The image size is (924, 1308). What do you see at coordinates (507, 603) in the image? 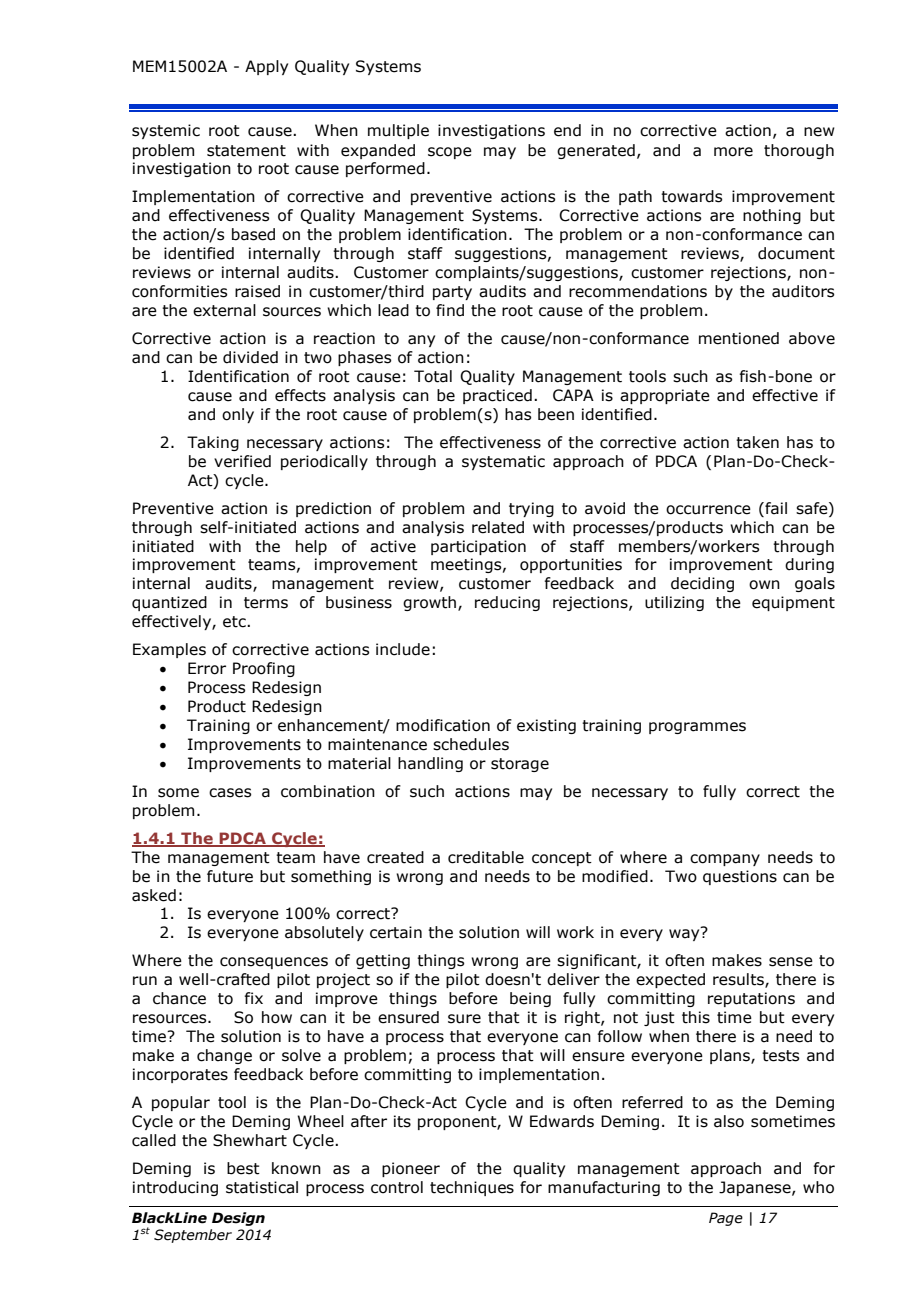
I see `reducing` at bounding box center [507, 603].
